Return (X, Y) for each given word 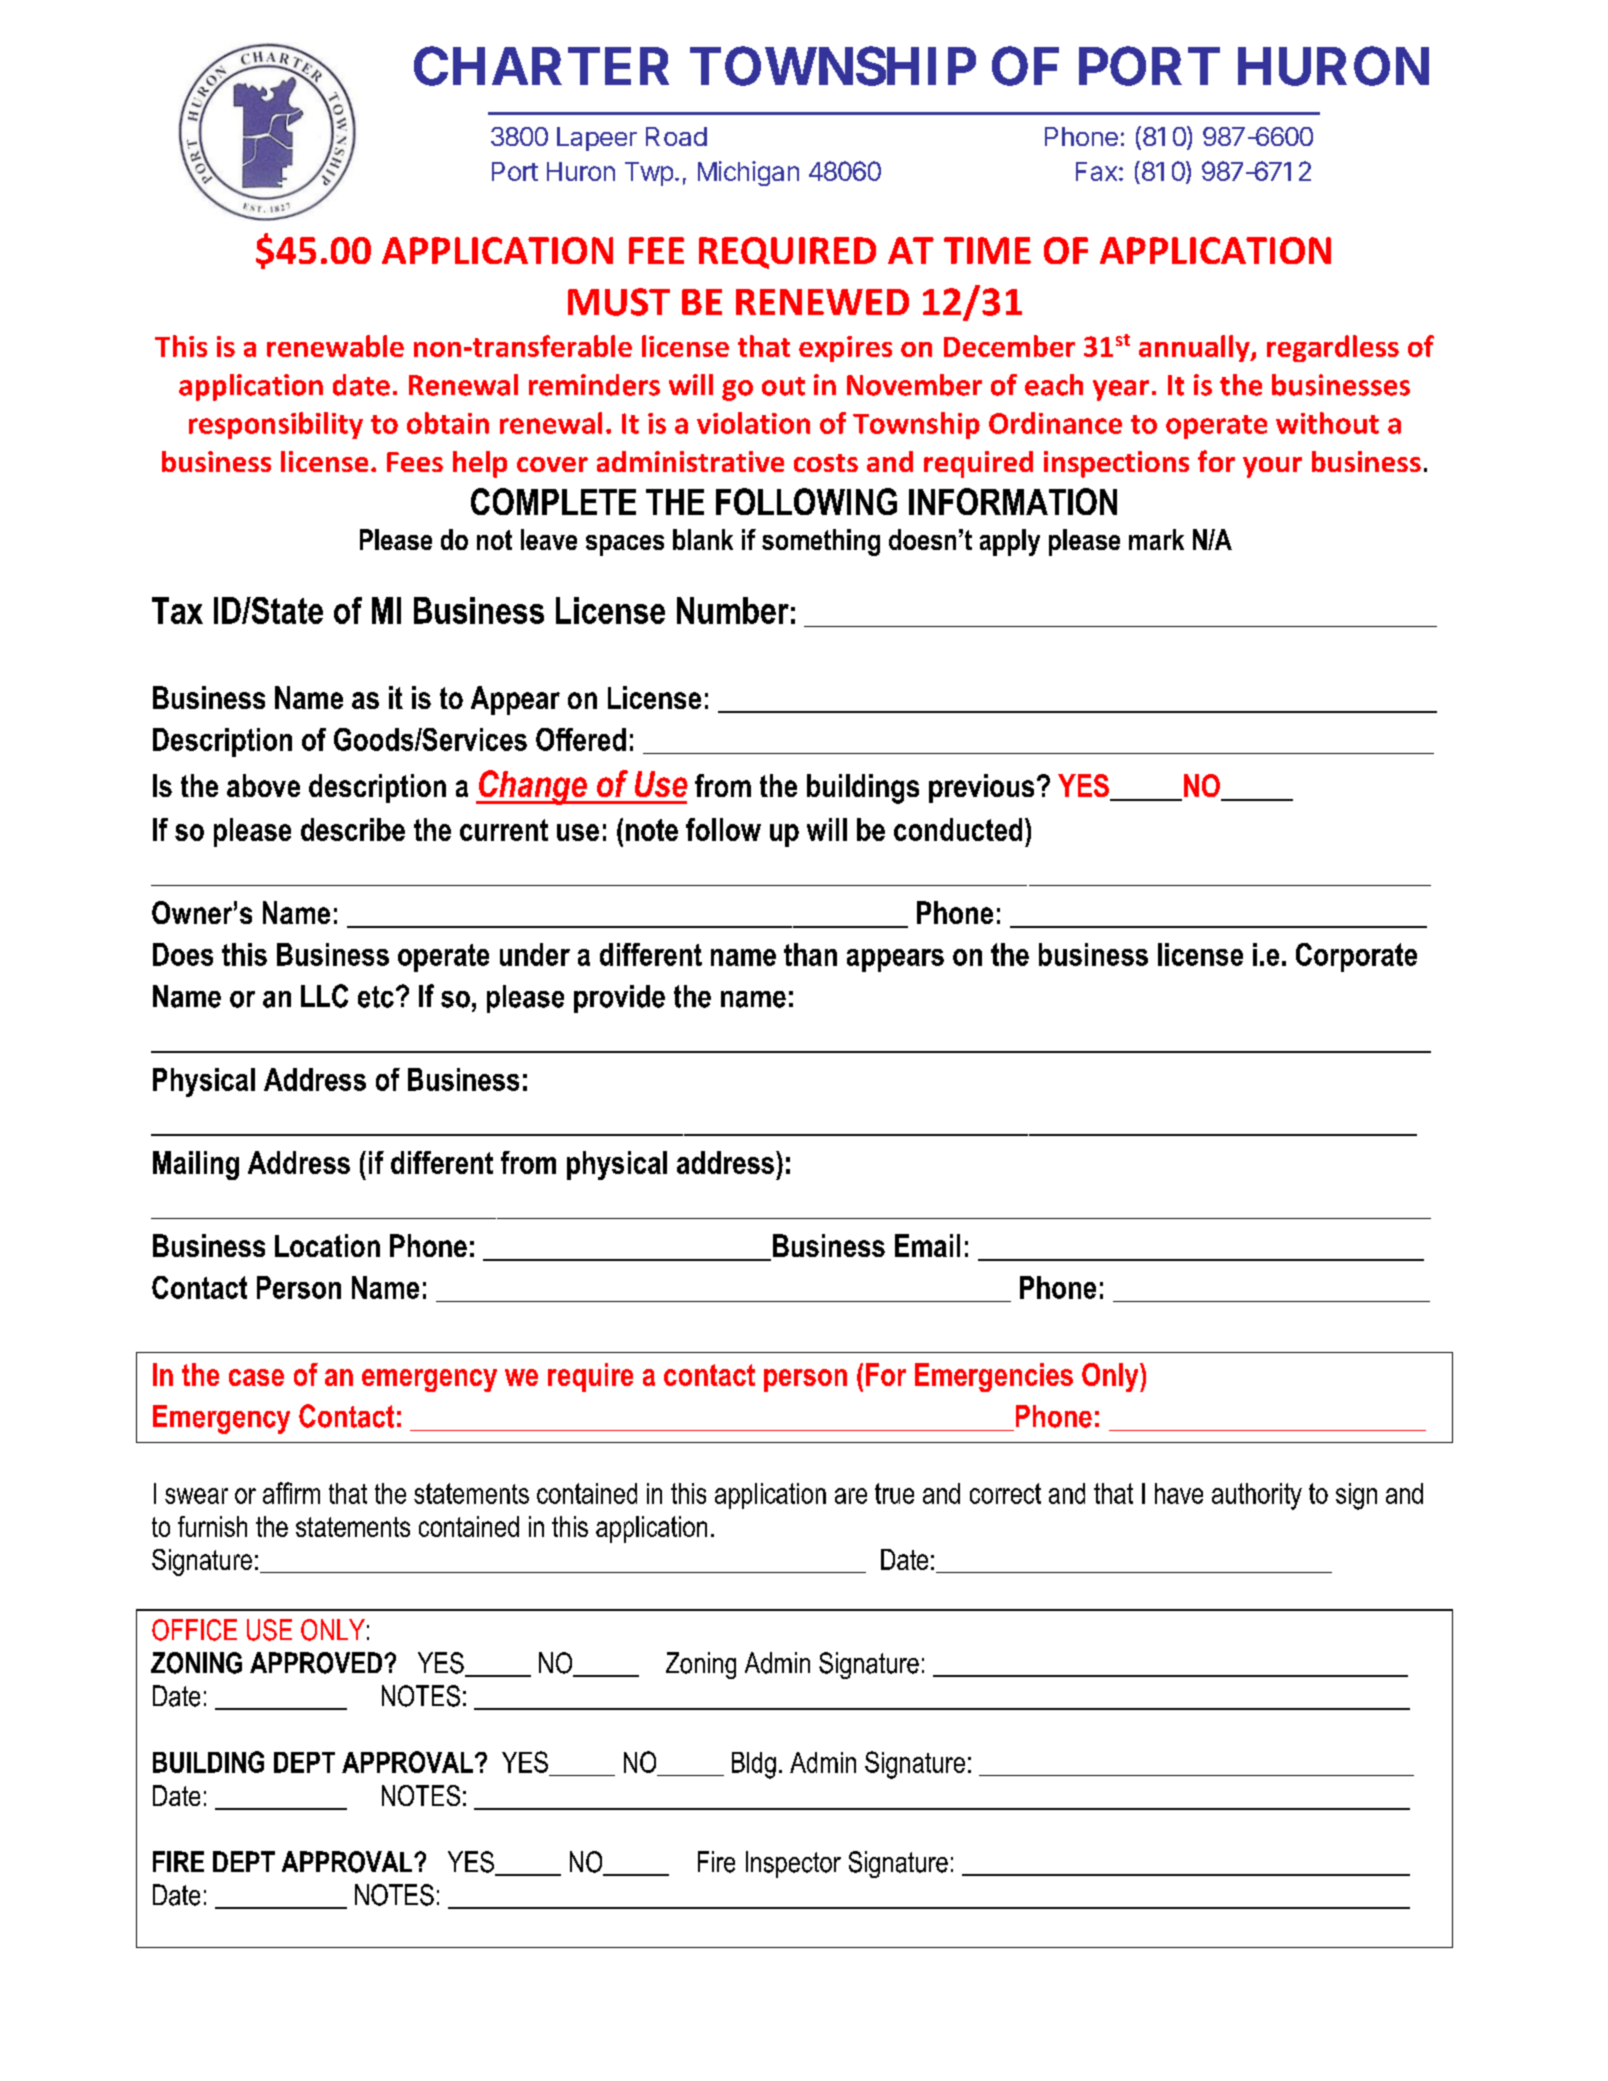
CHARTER (541, 66)
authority (1257, 1496)
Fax (1096, 171)
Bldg (754, 1765)
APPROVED (316, 1663)
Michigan (748, 173)
